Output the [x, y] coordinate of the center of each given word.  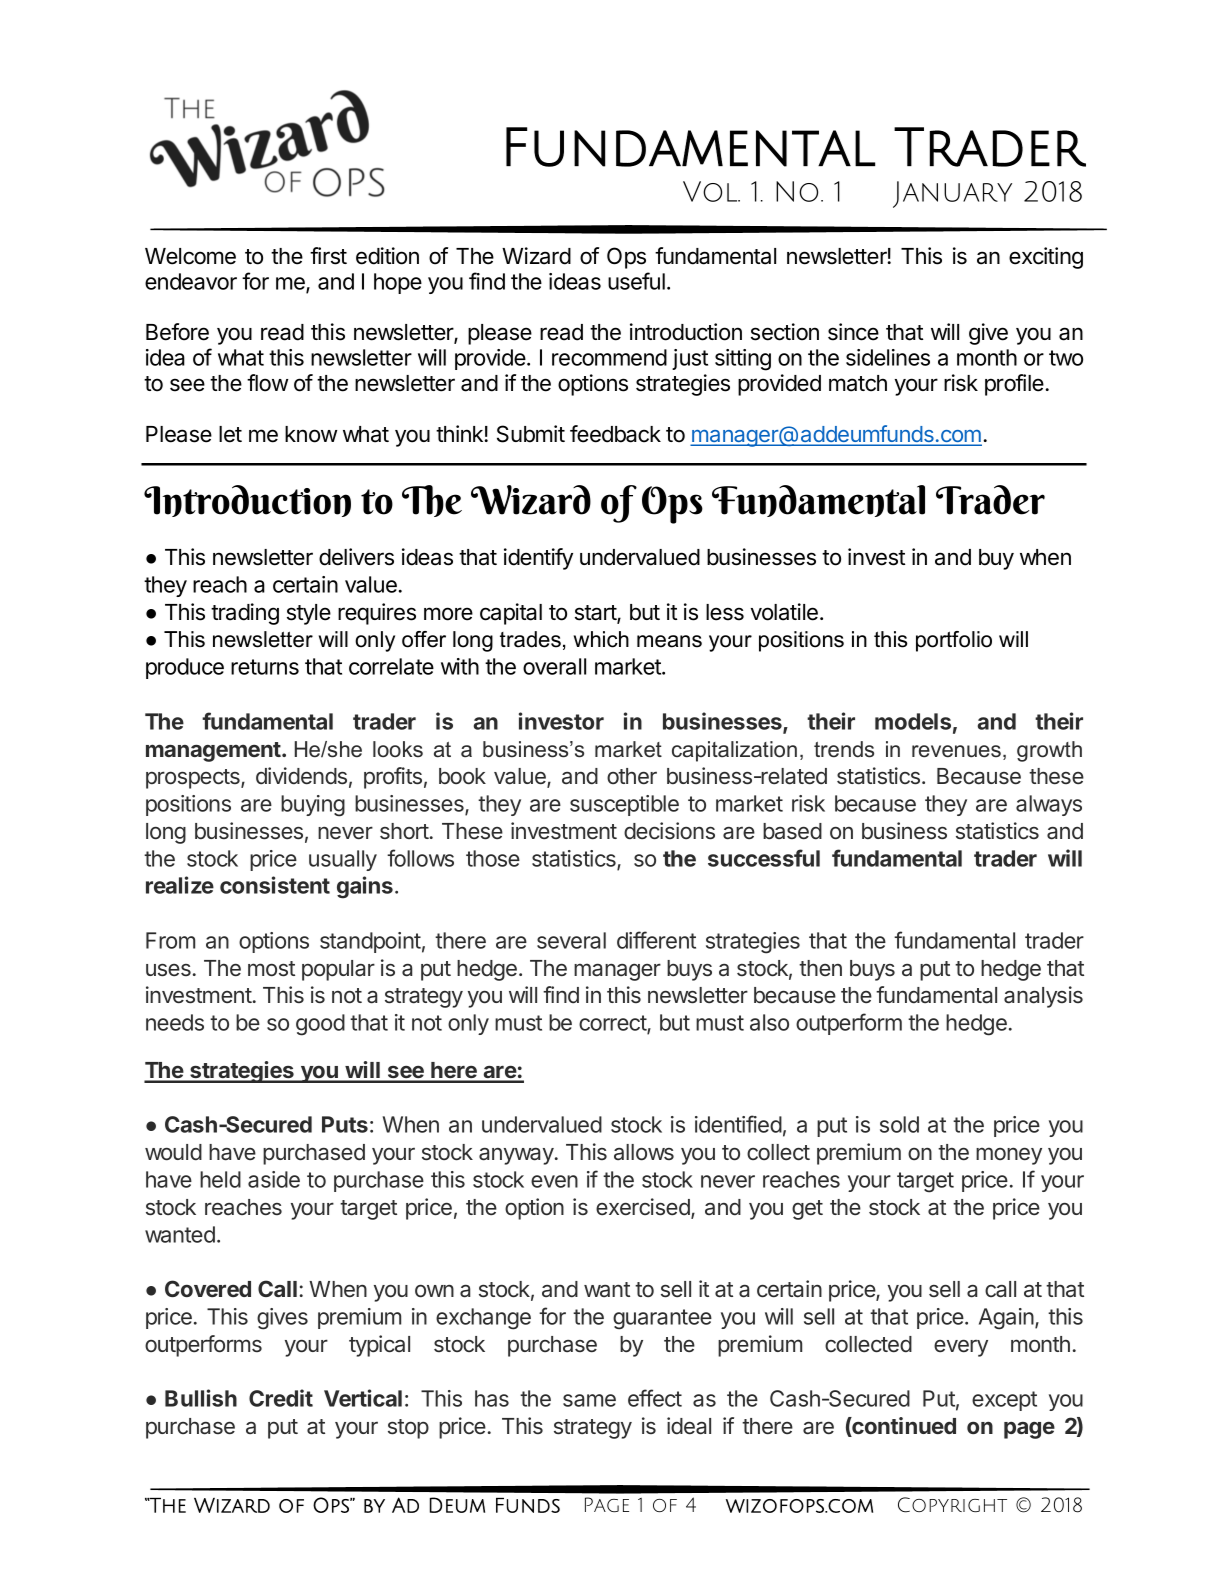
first [328, 256]
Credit [281, 1398]
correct [613, 1024]
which [601, 639]
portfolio [954, 641]
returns [265, 667]
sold [899, 1124]
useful [636, 281]
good [320, 1025]
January [952, 194]
